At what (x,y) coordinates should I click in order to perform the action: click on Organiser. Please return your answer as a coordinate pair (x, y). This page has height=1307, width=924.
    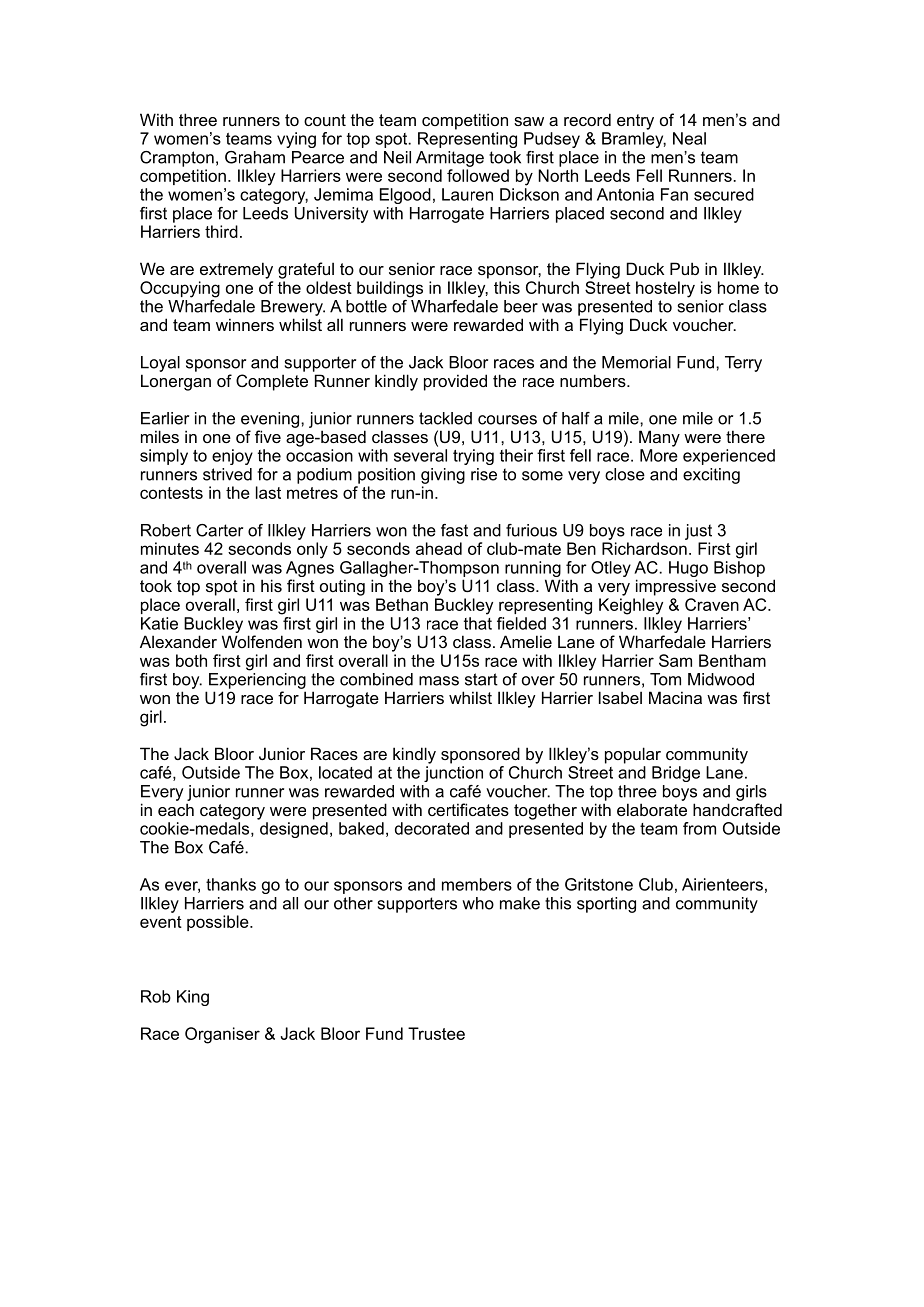
    Looking at the image, I should click on (222, 1035).
